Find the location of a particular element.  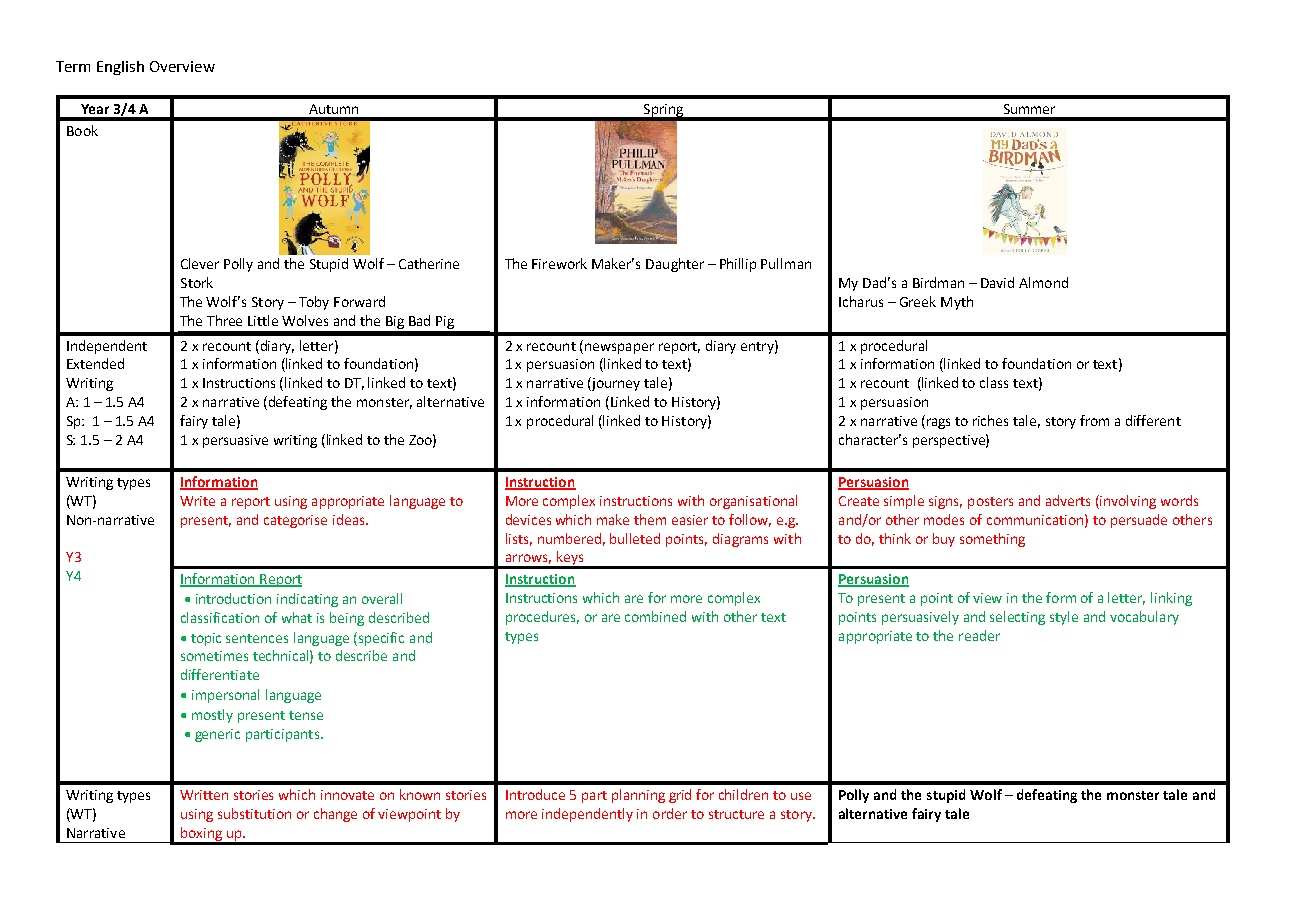

Clever is located at coordinates (200, 263).
